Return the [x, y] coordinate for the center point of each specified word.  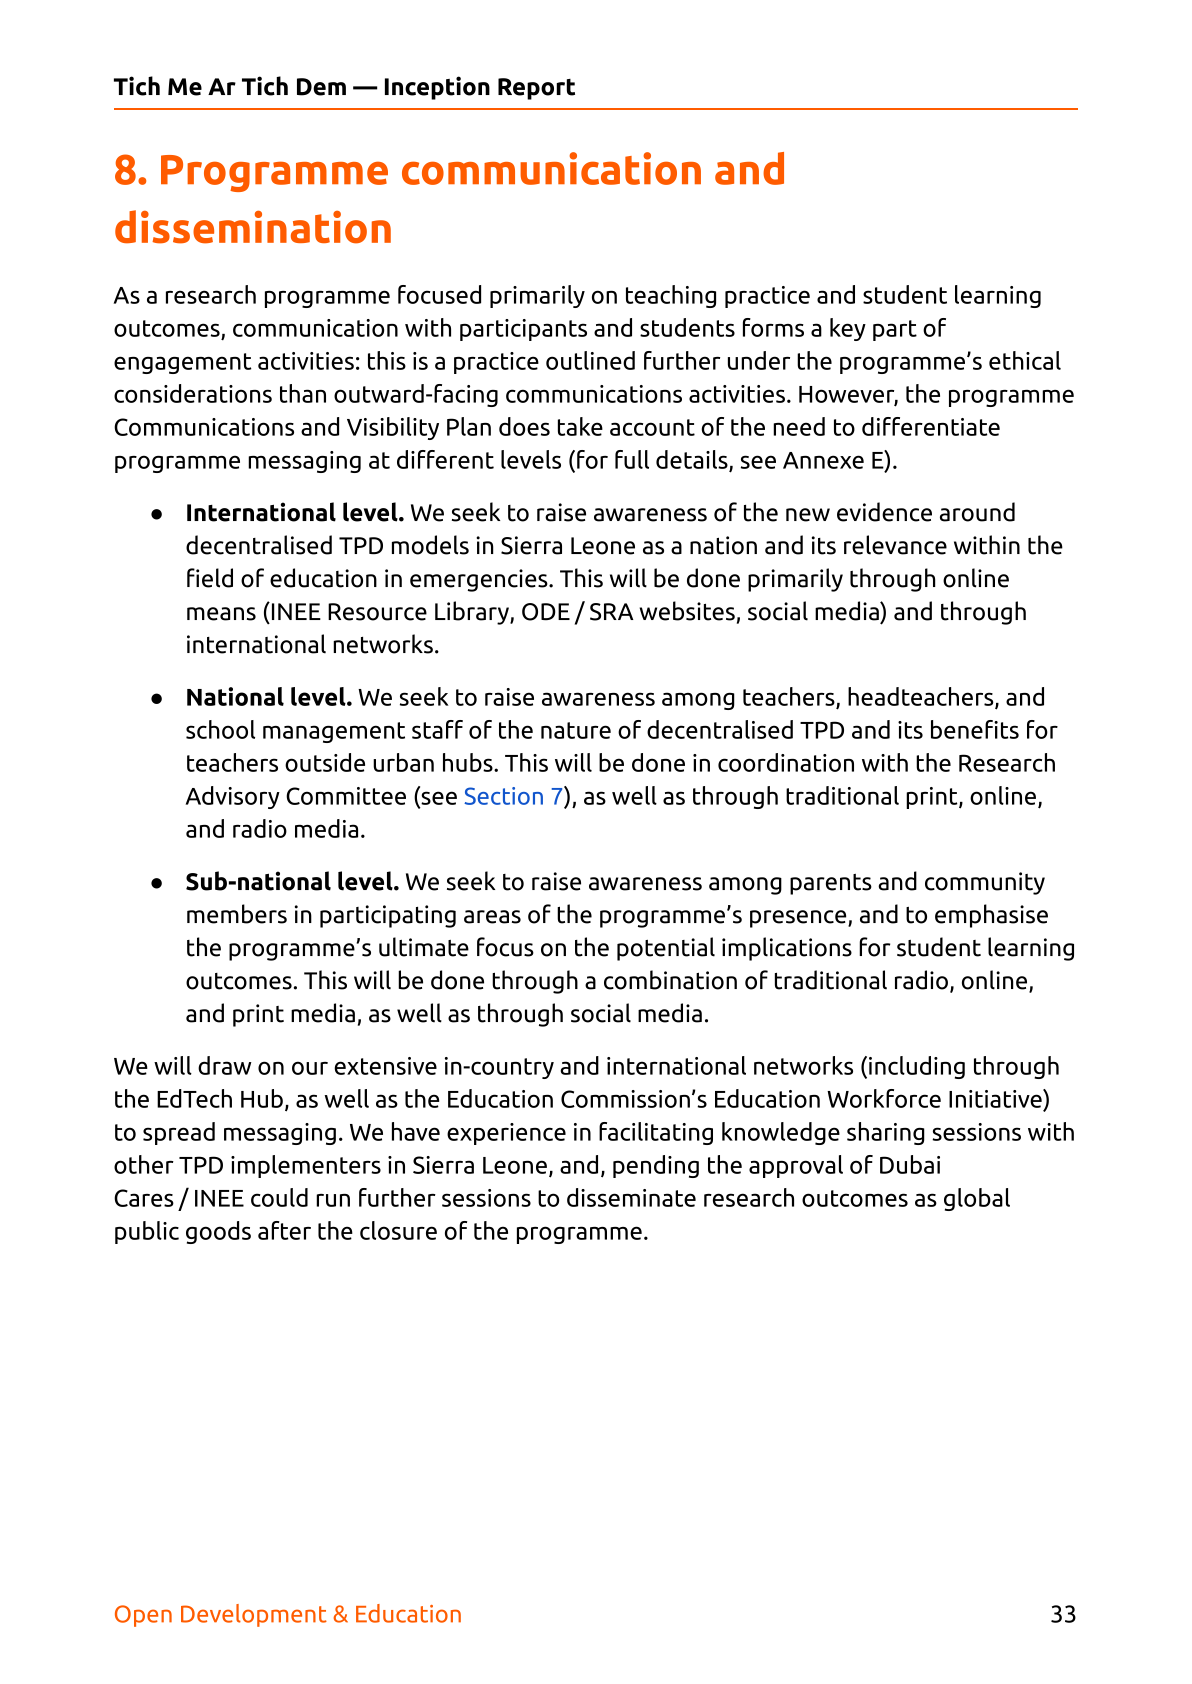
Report [536, 89]
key [848, 329]
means [221, 614]
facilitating [656, 1133]
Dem [321, 87]
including [917, 1067]
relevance [895, 545]
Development [254, 1615]
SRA [612, 612]
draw [225, 1065]
